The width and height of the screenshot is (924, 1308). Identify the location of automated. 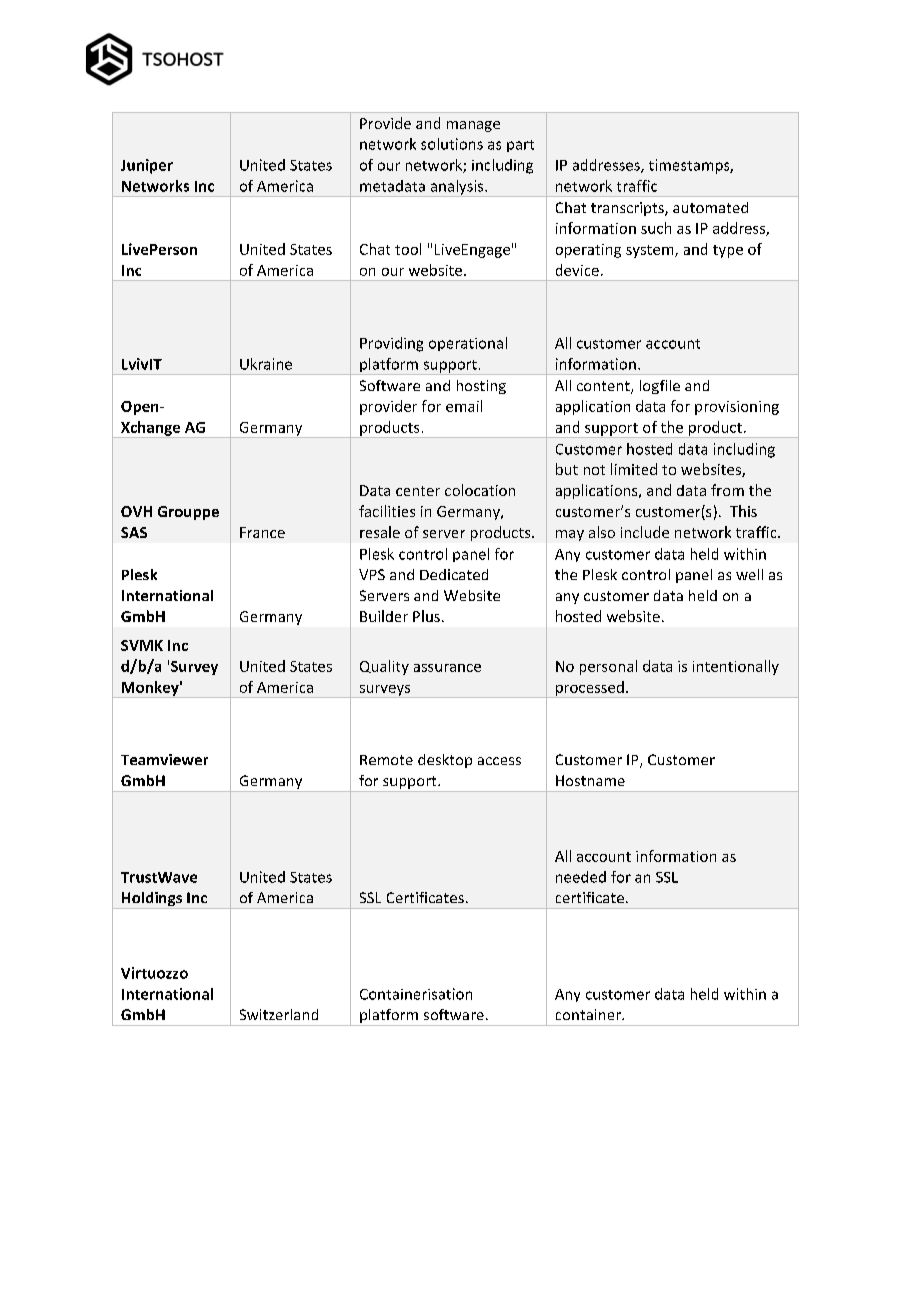
(710, 207).
